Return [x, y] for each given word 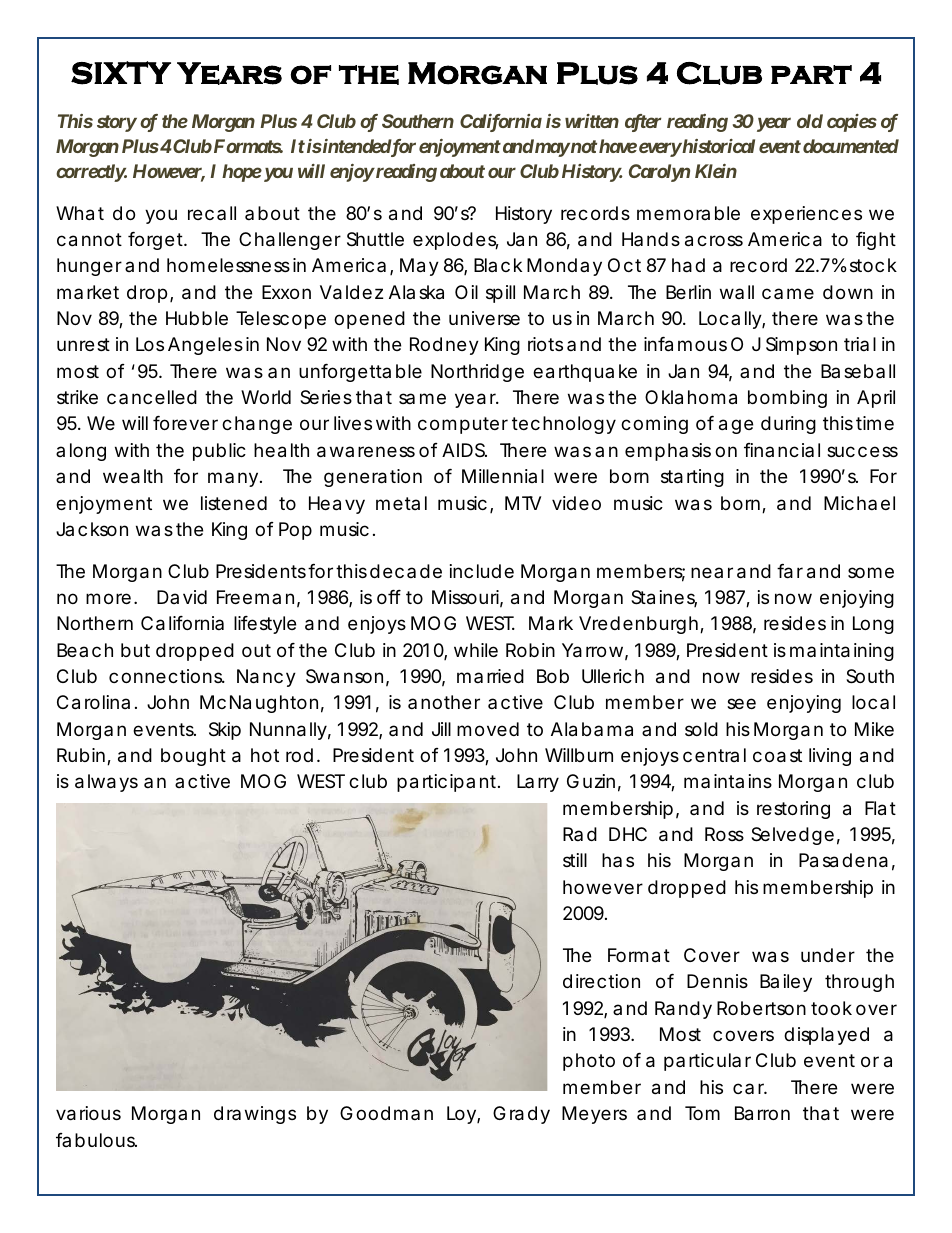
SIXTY [121, 73]
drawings [255, 1115]
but [135, 650]
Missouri [465, 597]
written [592, 121]
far [790, 571]
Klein [716, 171]
